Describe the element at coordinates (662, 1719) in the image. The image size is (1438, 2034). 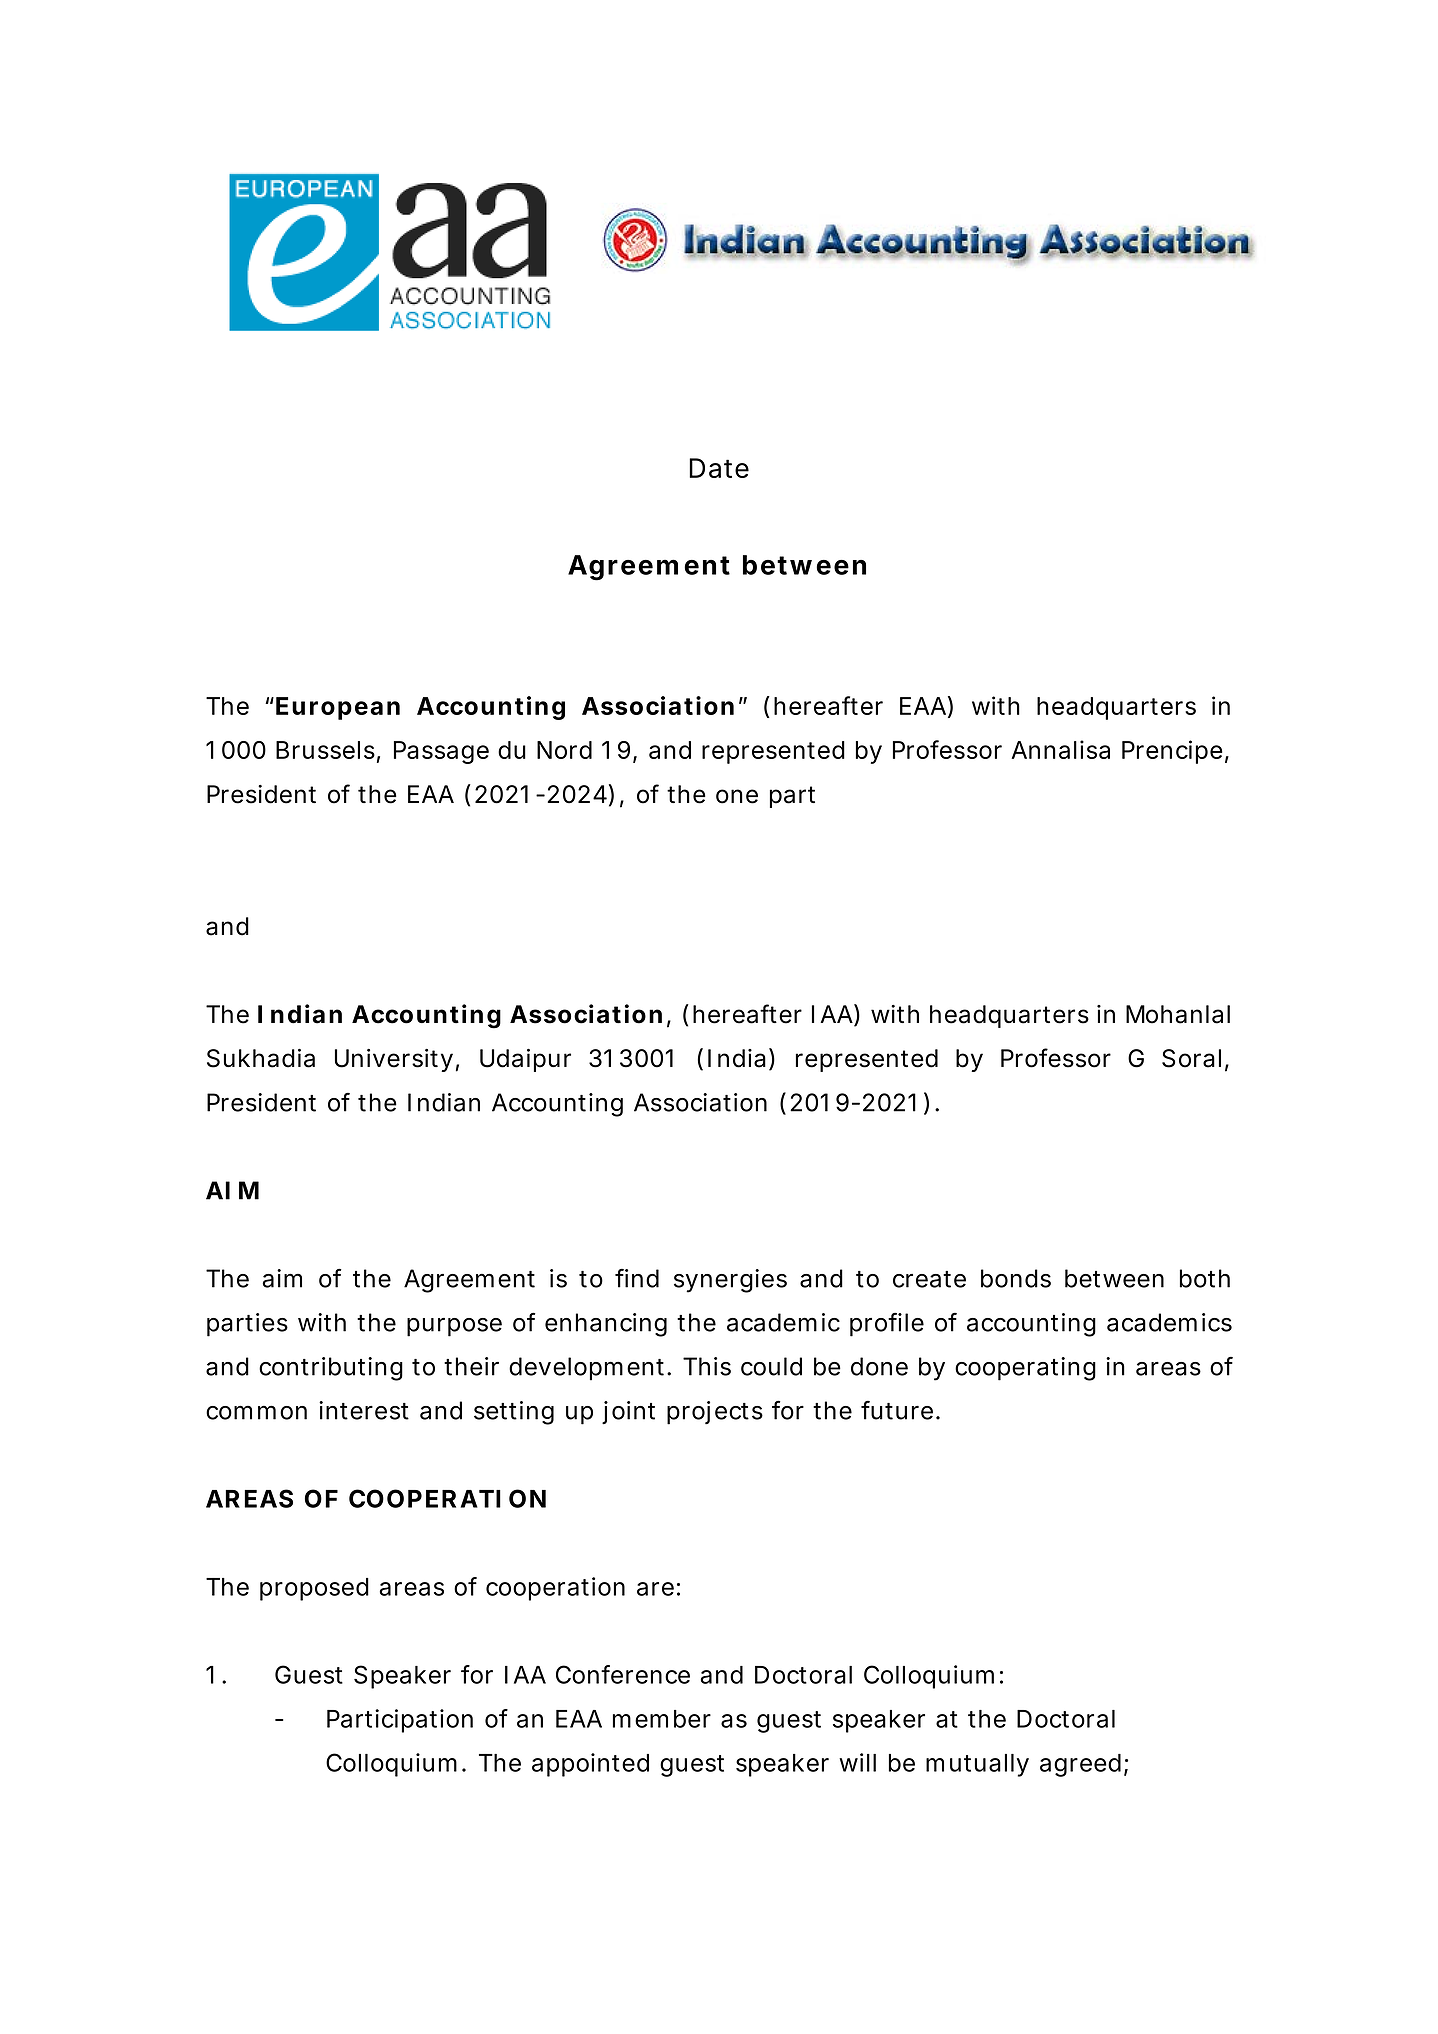
I see `member` at that location.
